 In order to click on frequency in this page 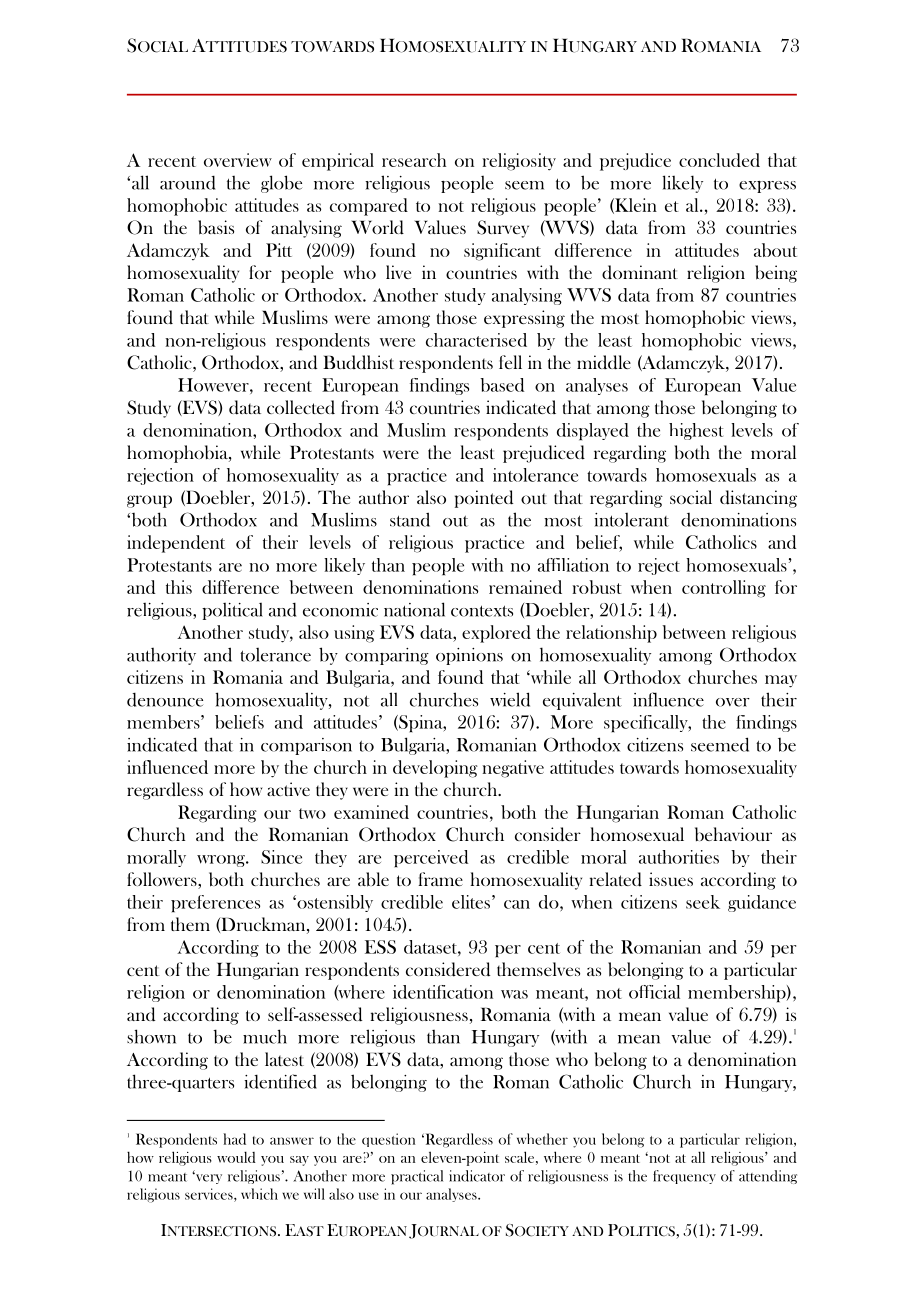, I will do `click(684, 1177)`.
